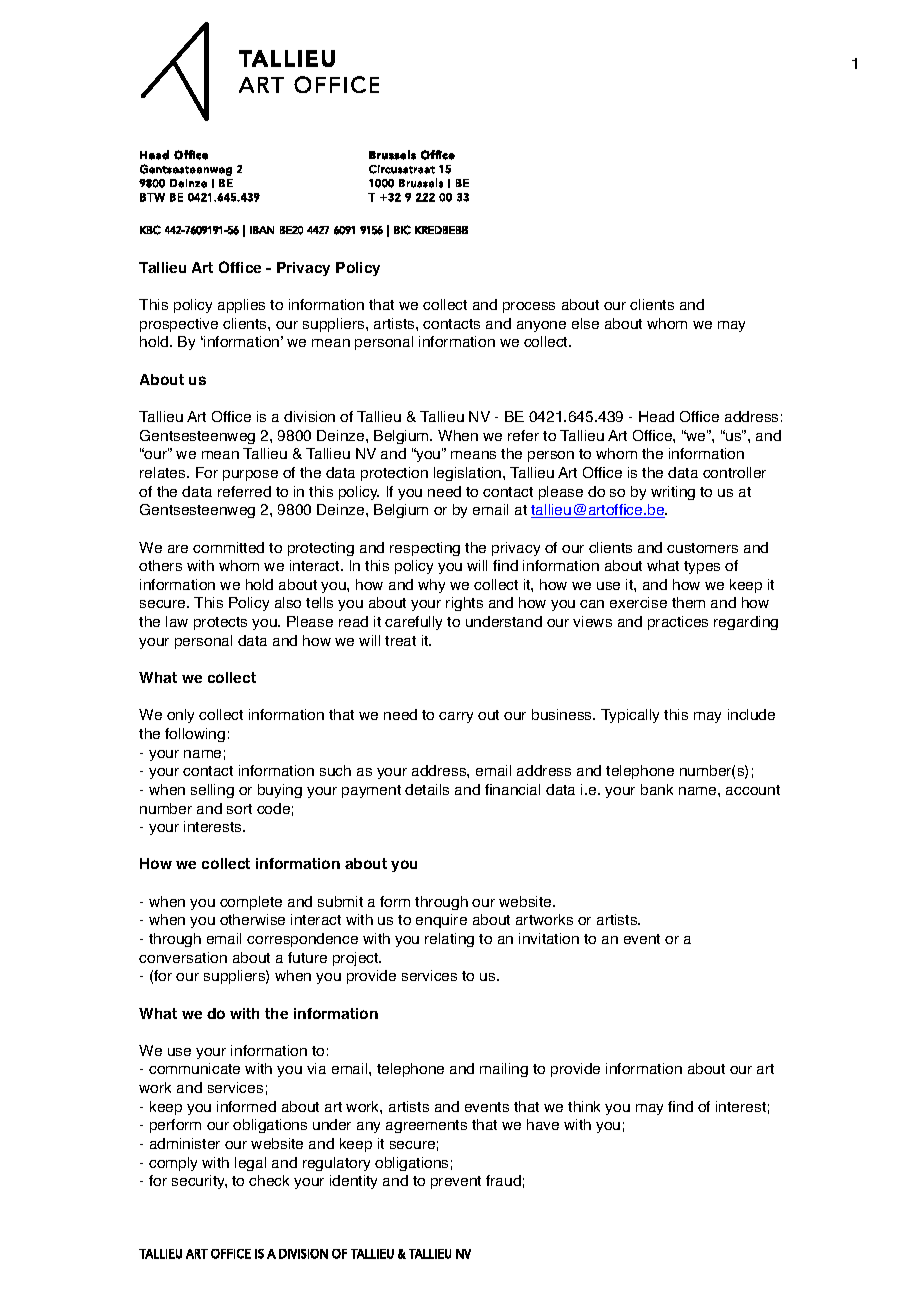  What do you see at coordinates (702, 548) in the document?
I see `customers` at bounding box center [702, 548].
